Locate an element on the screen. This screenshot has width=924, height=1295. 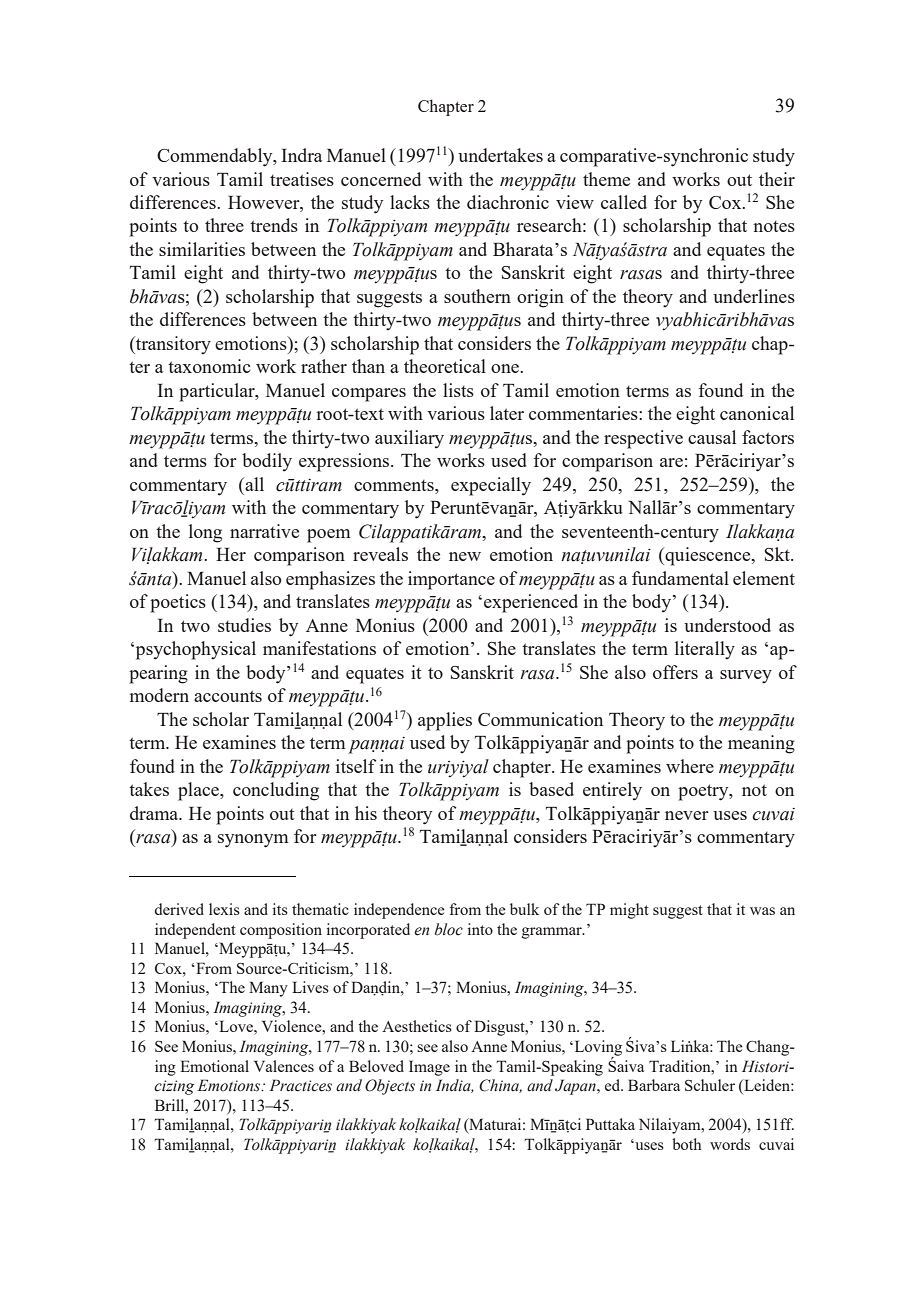
experienced is located at coordinates (531, 603).
